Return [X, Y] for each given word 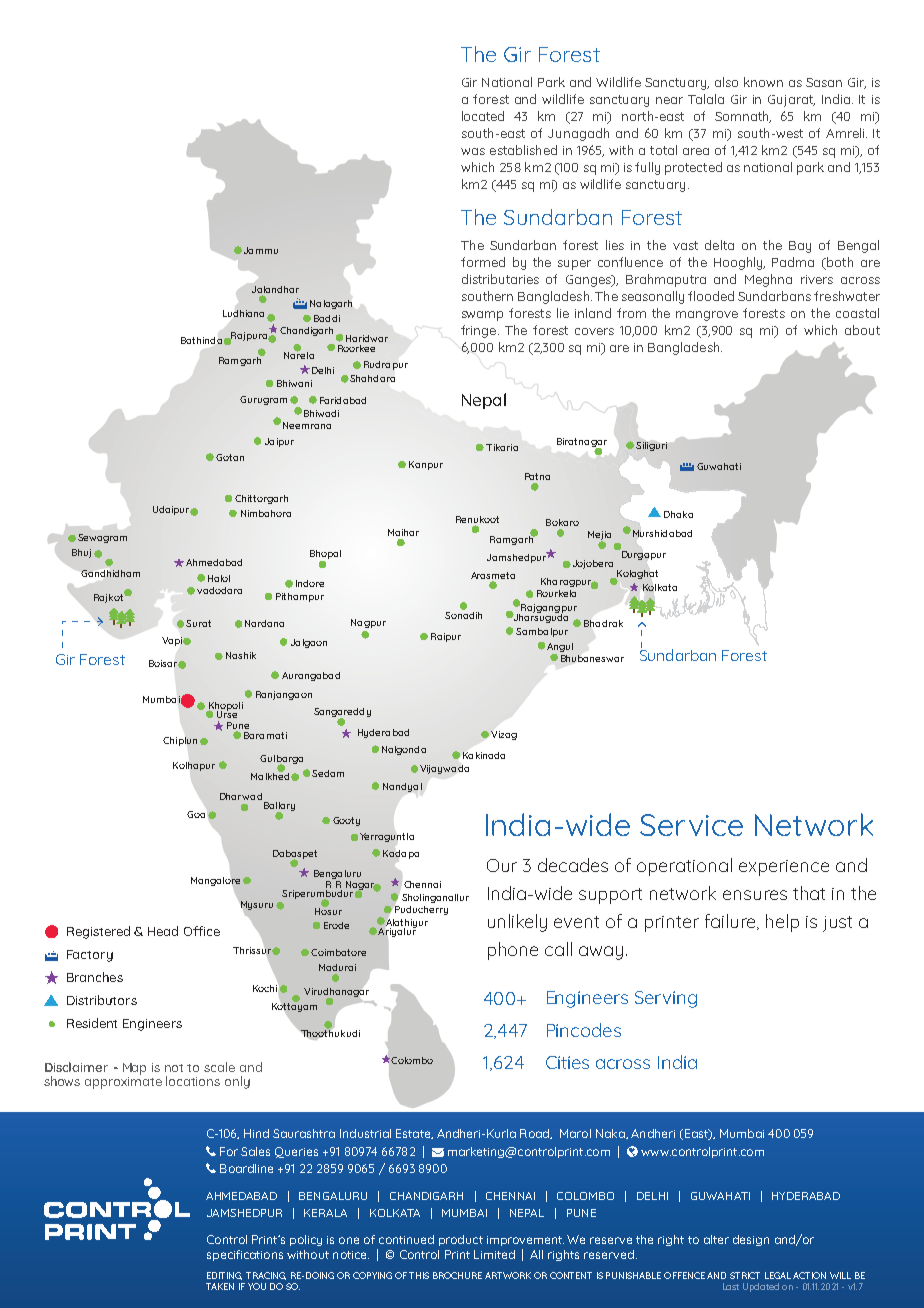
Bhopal [325, 556]
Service [691, 825]
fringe [480, 331]
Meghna [768, 280]
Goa [196, 814]
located [483, 116]
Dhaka [678, 514]
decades [573, 865]
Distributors [102, 1000]
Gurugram [263, 400]
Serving [666, 999]
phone [513, 951]
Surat [198, 623]
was [473, 151]
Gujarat [791, 101]
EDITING [224, 1276]
